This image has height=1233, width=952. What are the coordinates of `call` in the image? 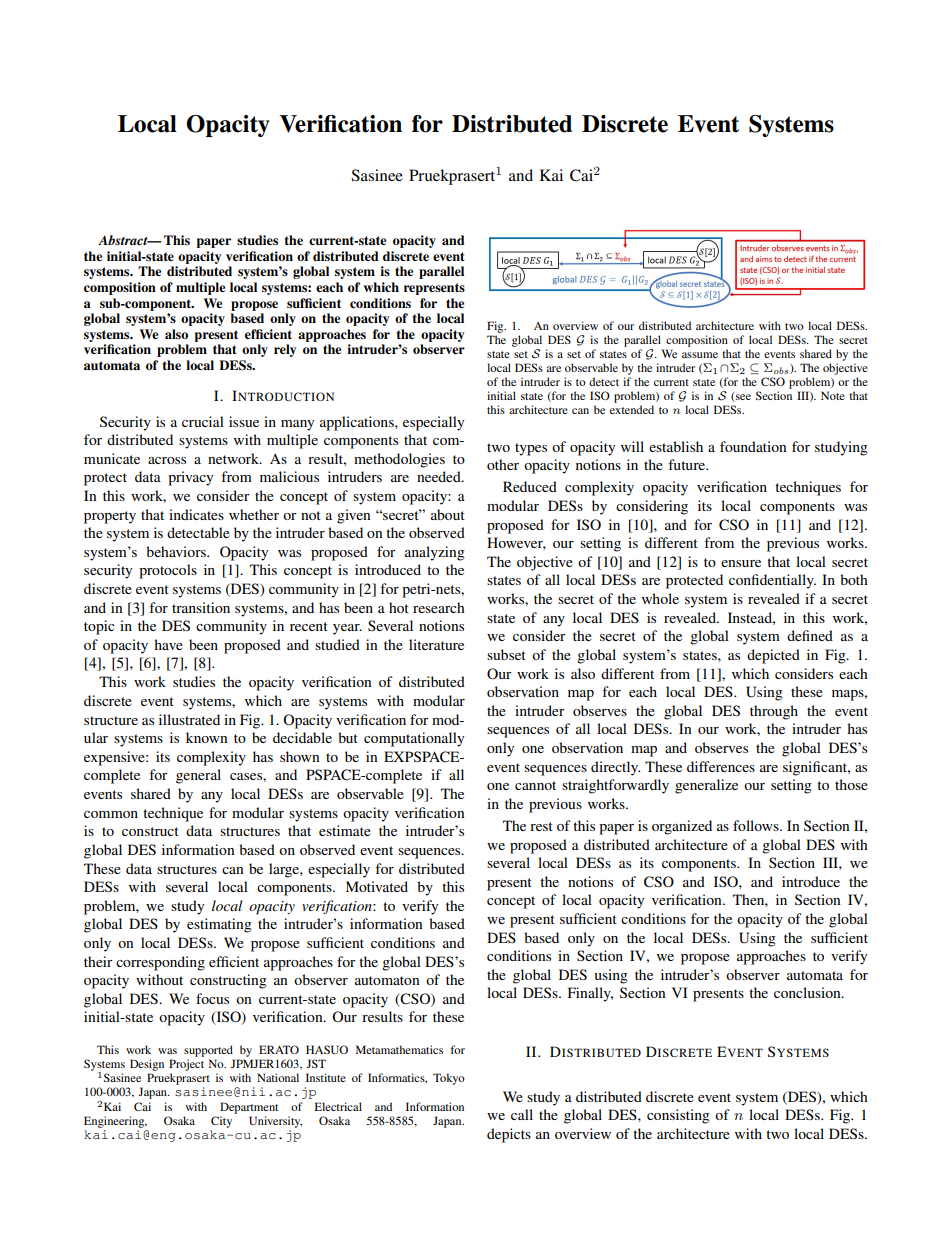 It's located at (522, 1114).
